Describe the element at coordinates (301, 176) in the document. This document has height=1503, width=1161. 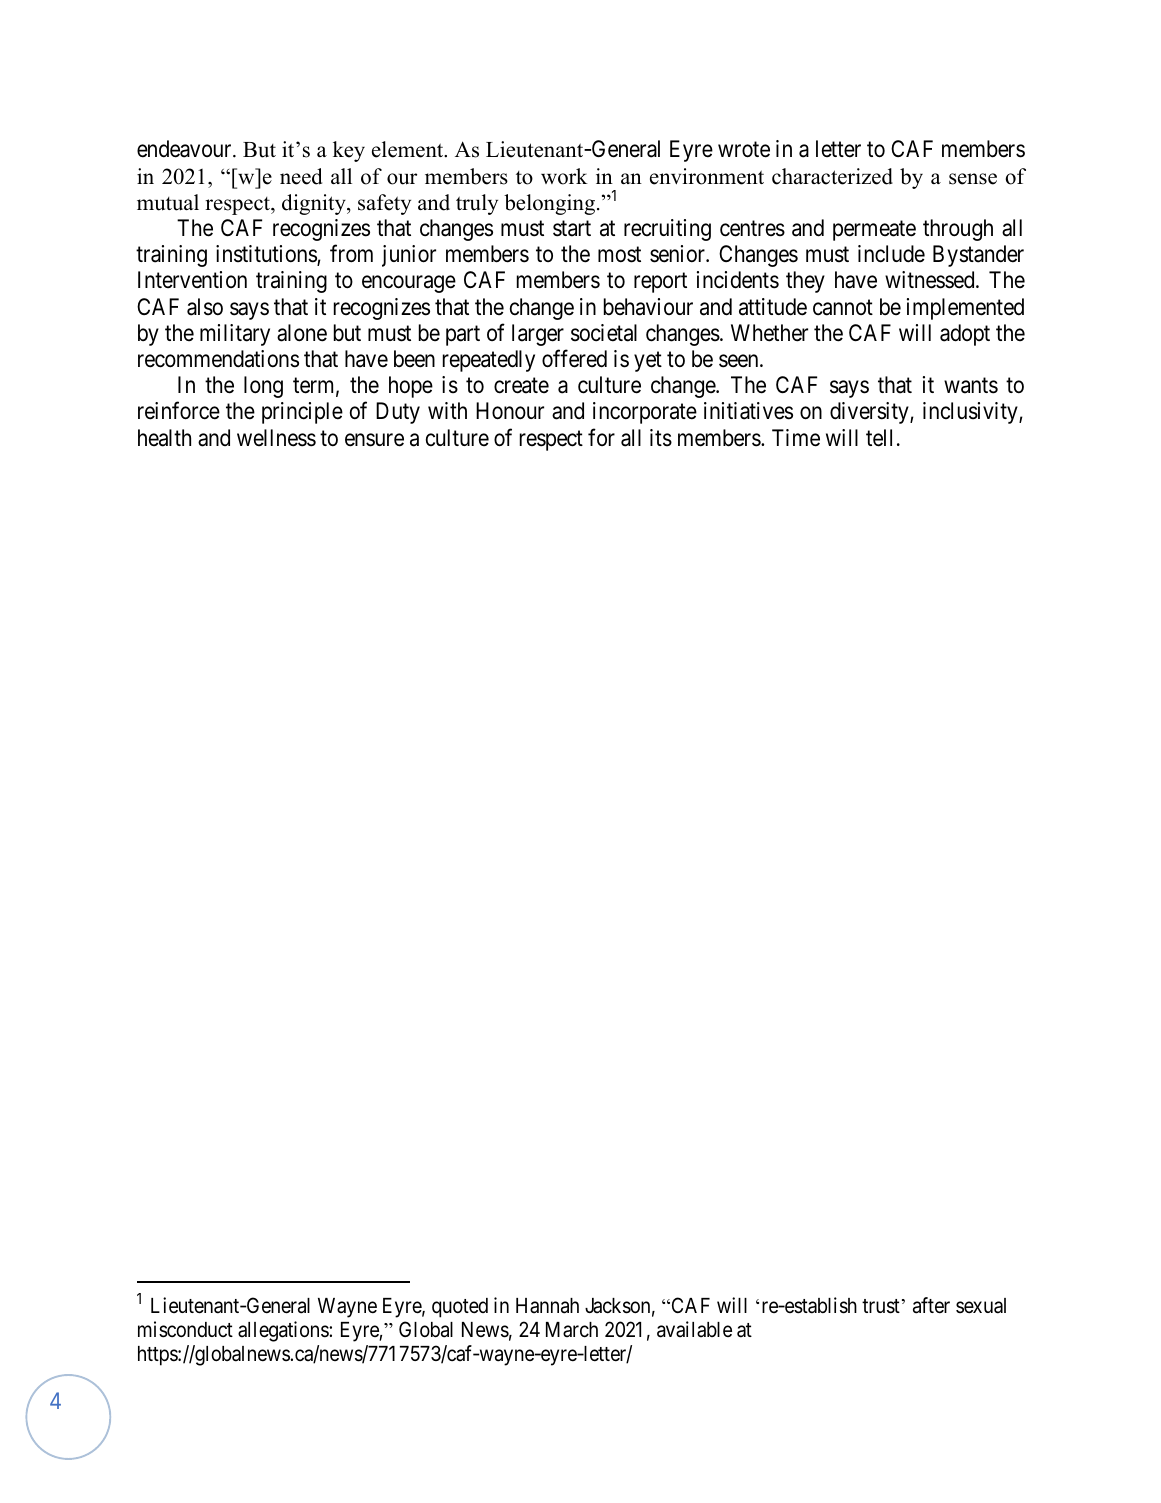
I see `need` at that location.
